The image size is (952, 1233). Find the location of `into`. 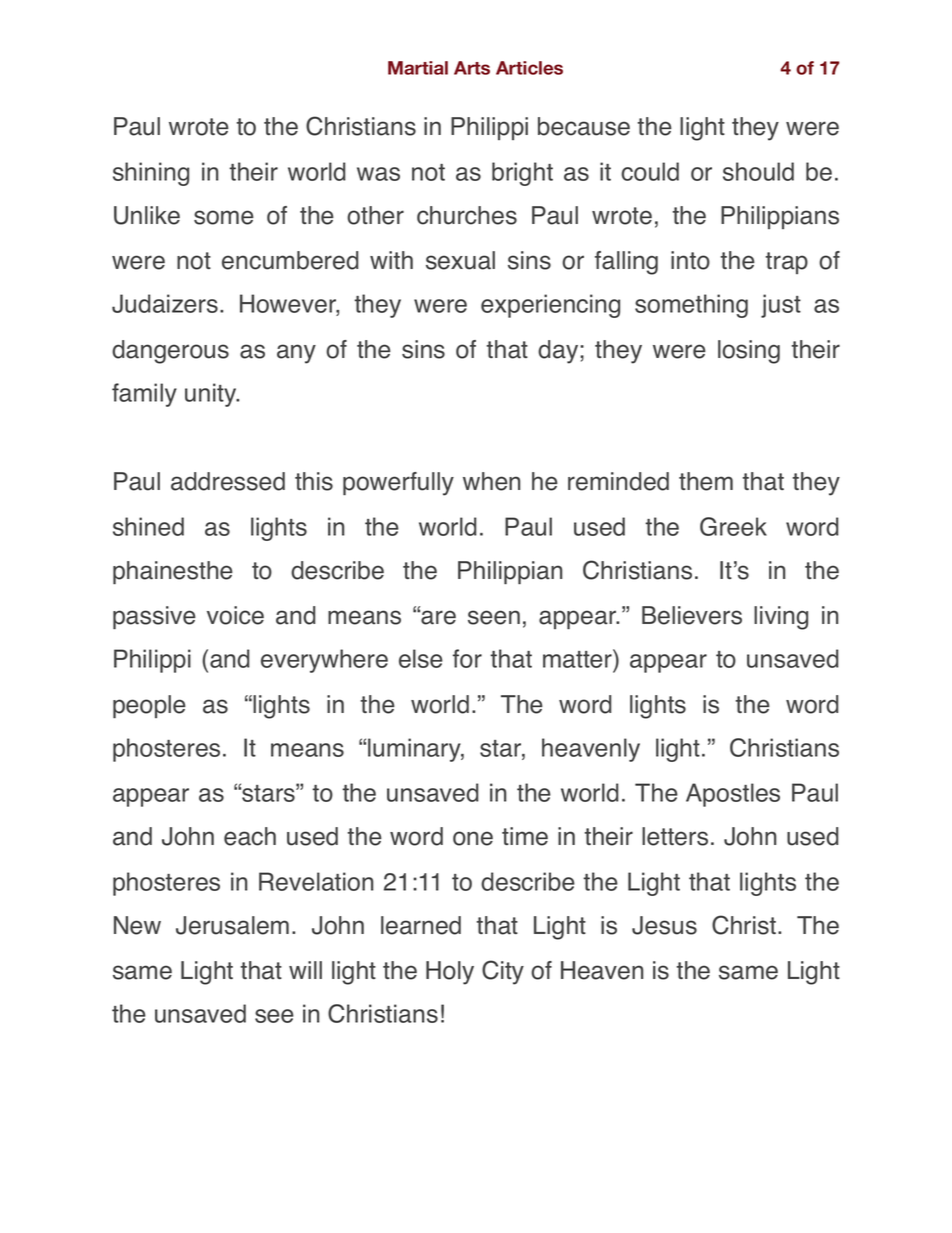

into is located at coordinates (690, 260).
